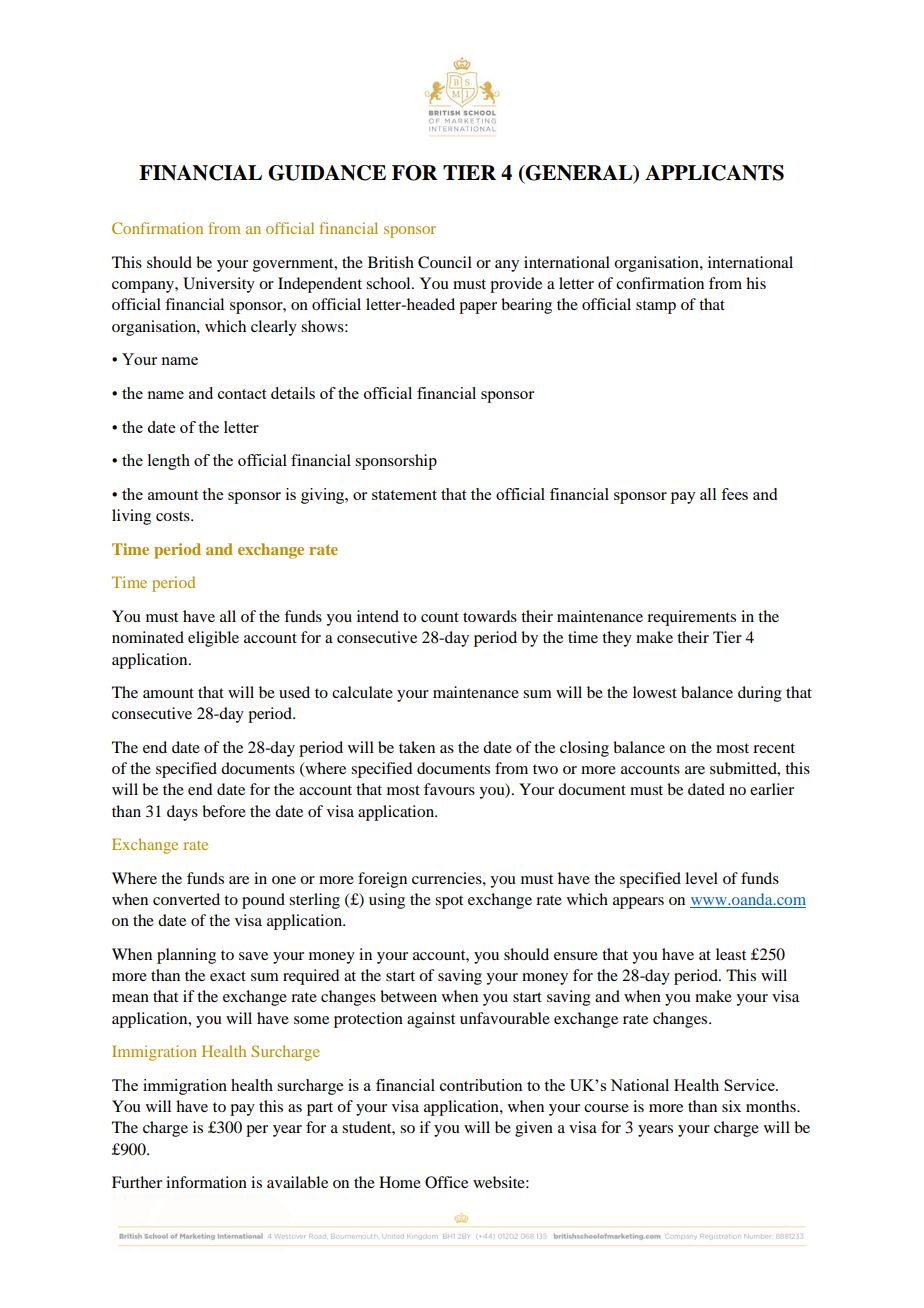 The image size is (924, 1308). I want to click on APPLICANTS, so click(714, 173).
